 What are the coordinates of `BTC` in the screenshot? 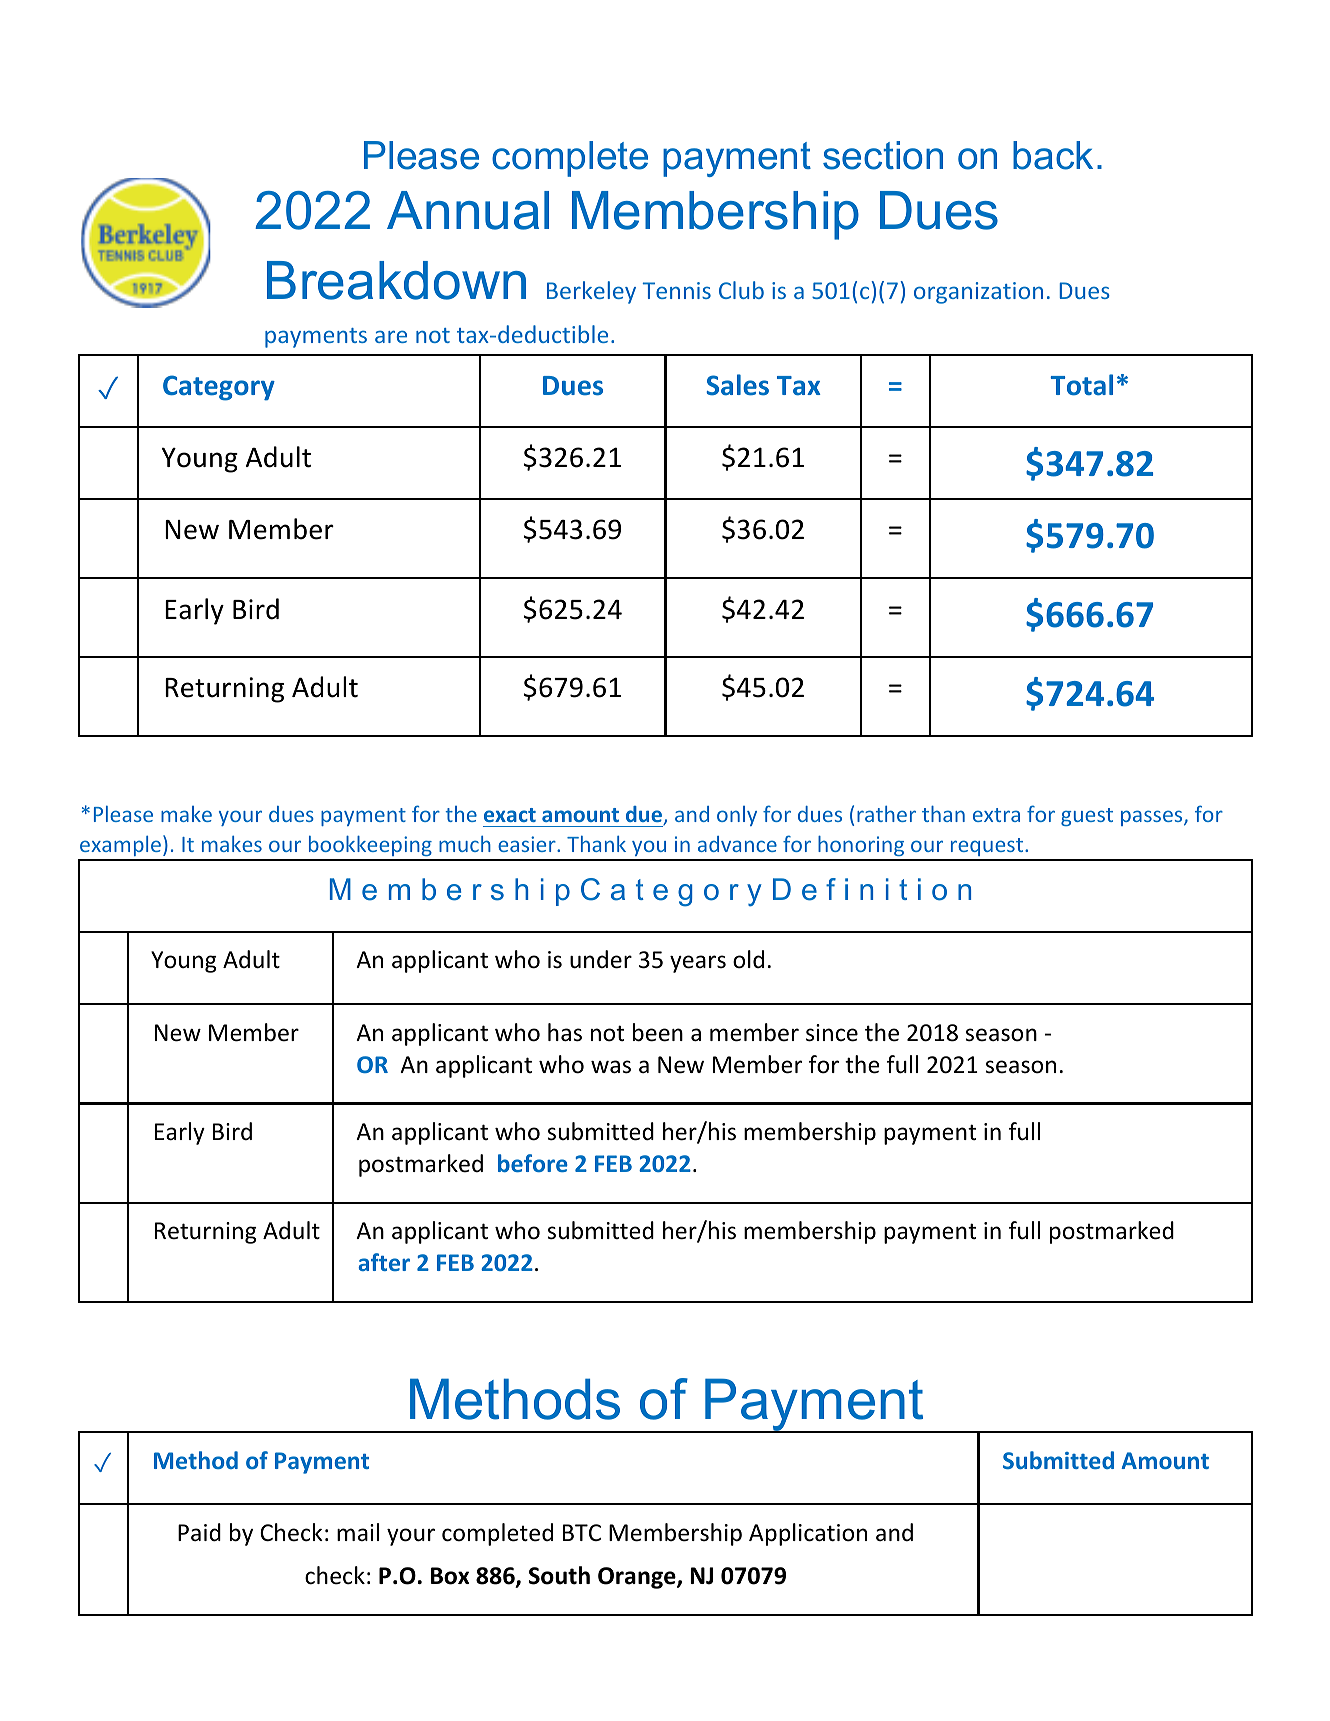 It's located at (582, 1532).
